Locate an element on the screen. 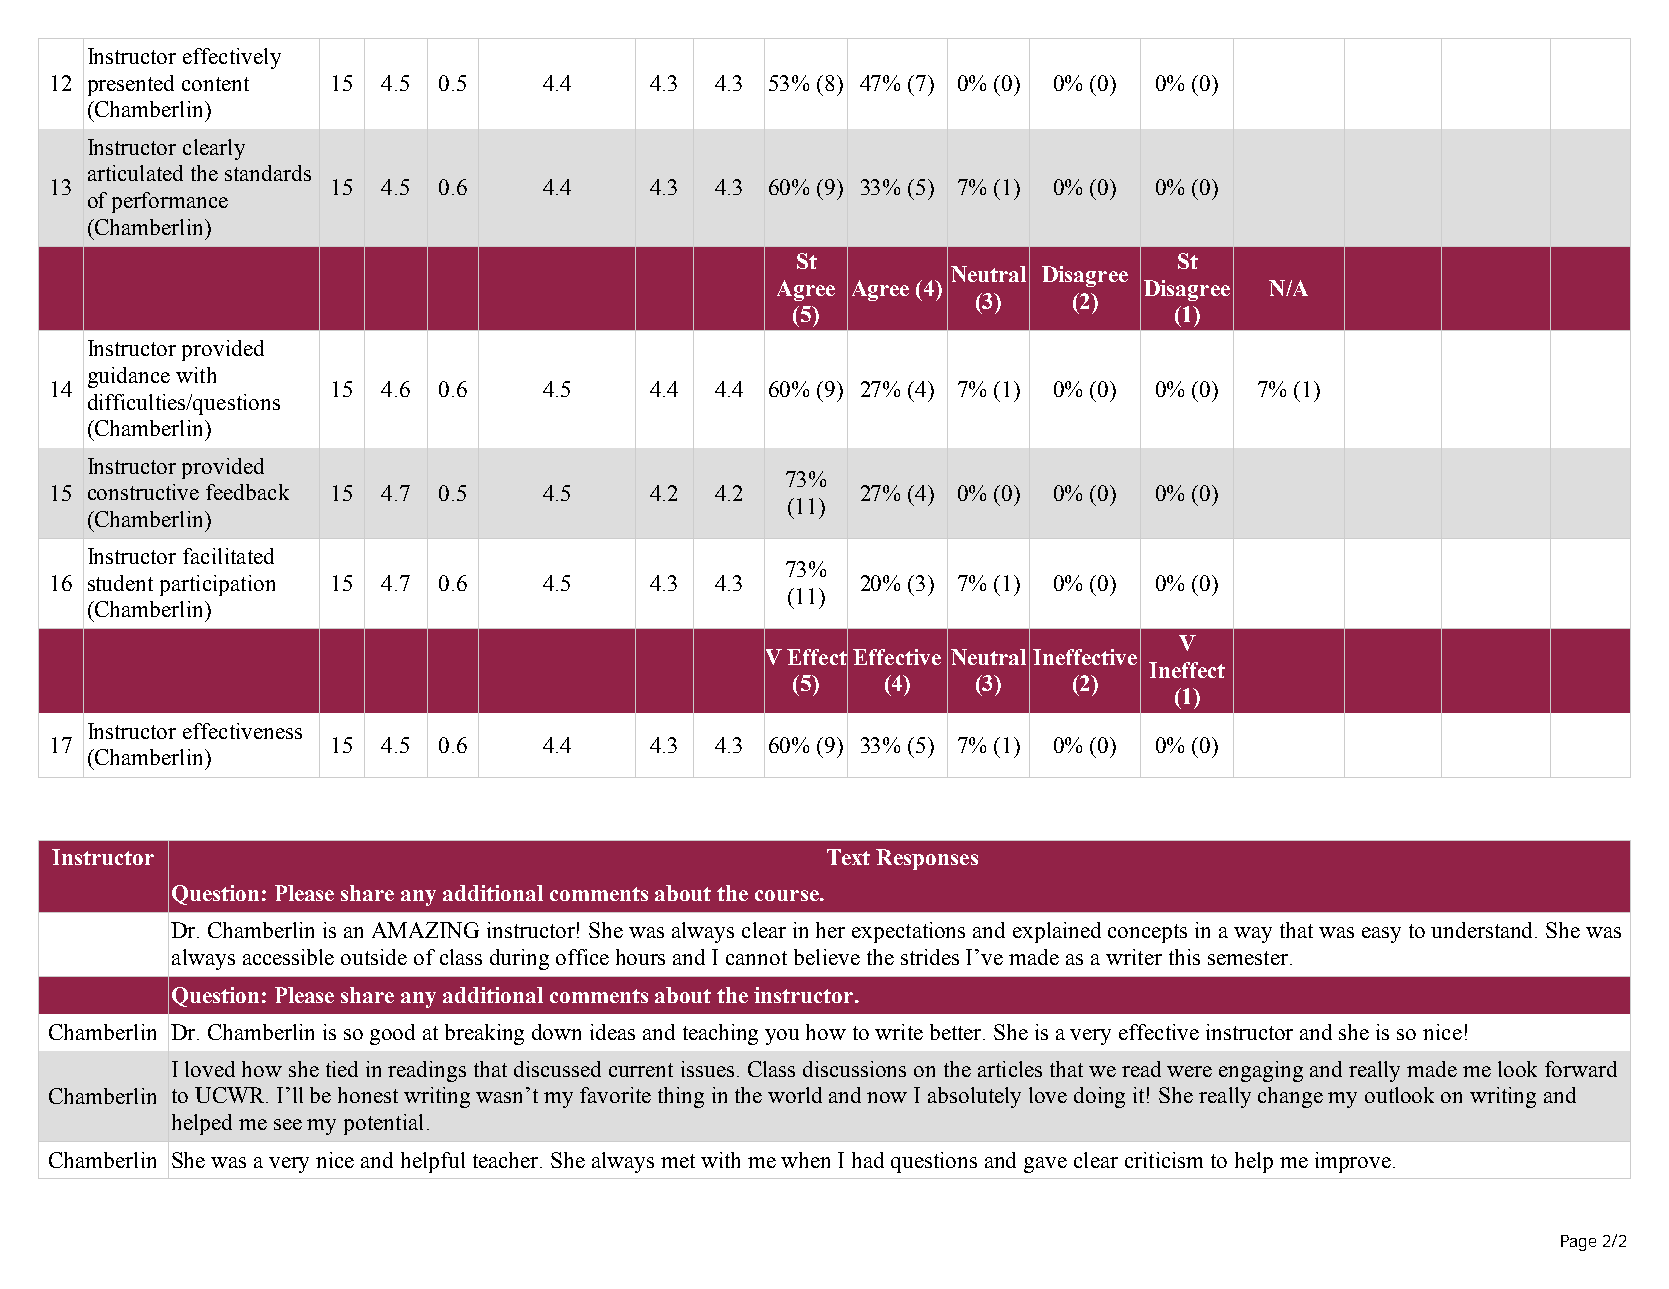 The height and width of the screenshot is (1289, 1669). had is located at coordinates (868, 1160).
